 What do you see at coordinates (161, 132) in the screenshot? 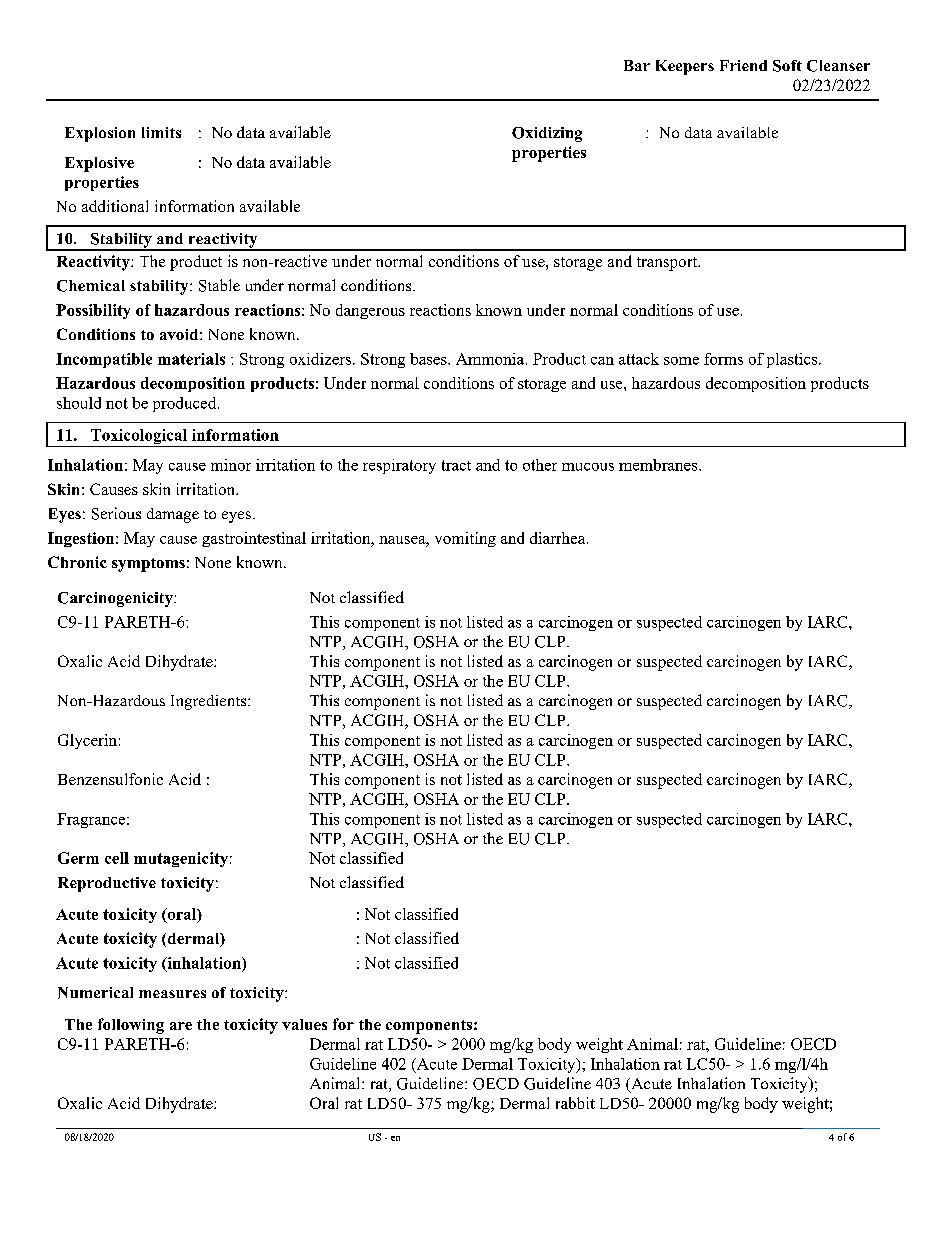
I see `limits` at bounding box center [161, 132].
